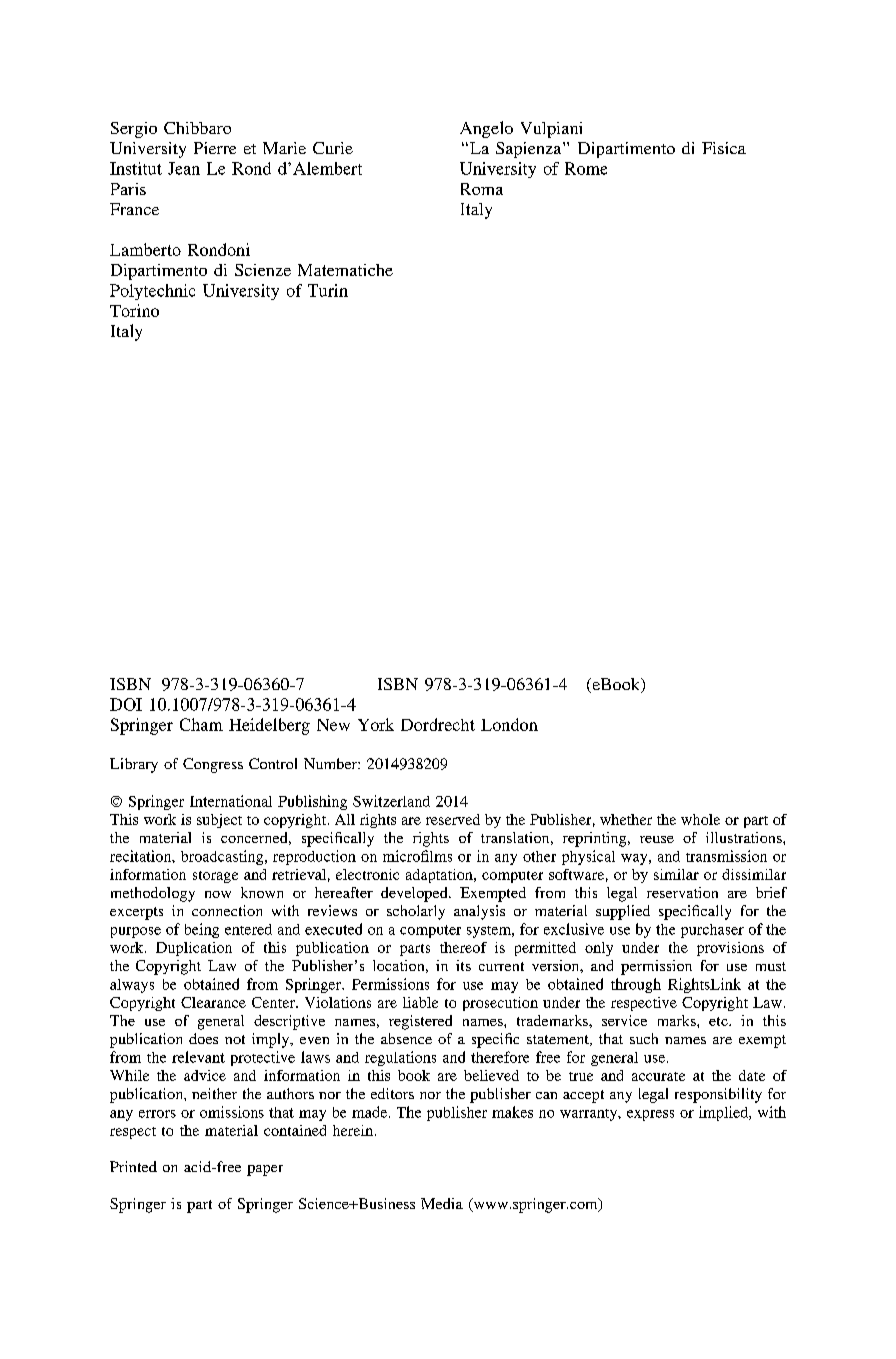 The width and height of the document is (896, 1359). I want to click on Roma, so click(482, 189).
